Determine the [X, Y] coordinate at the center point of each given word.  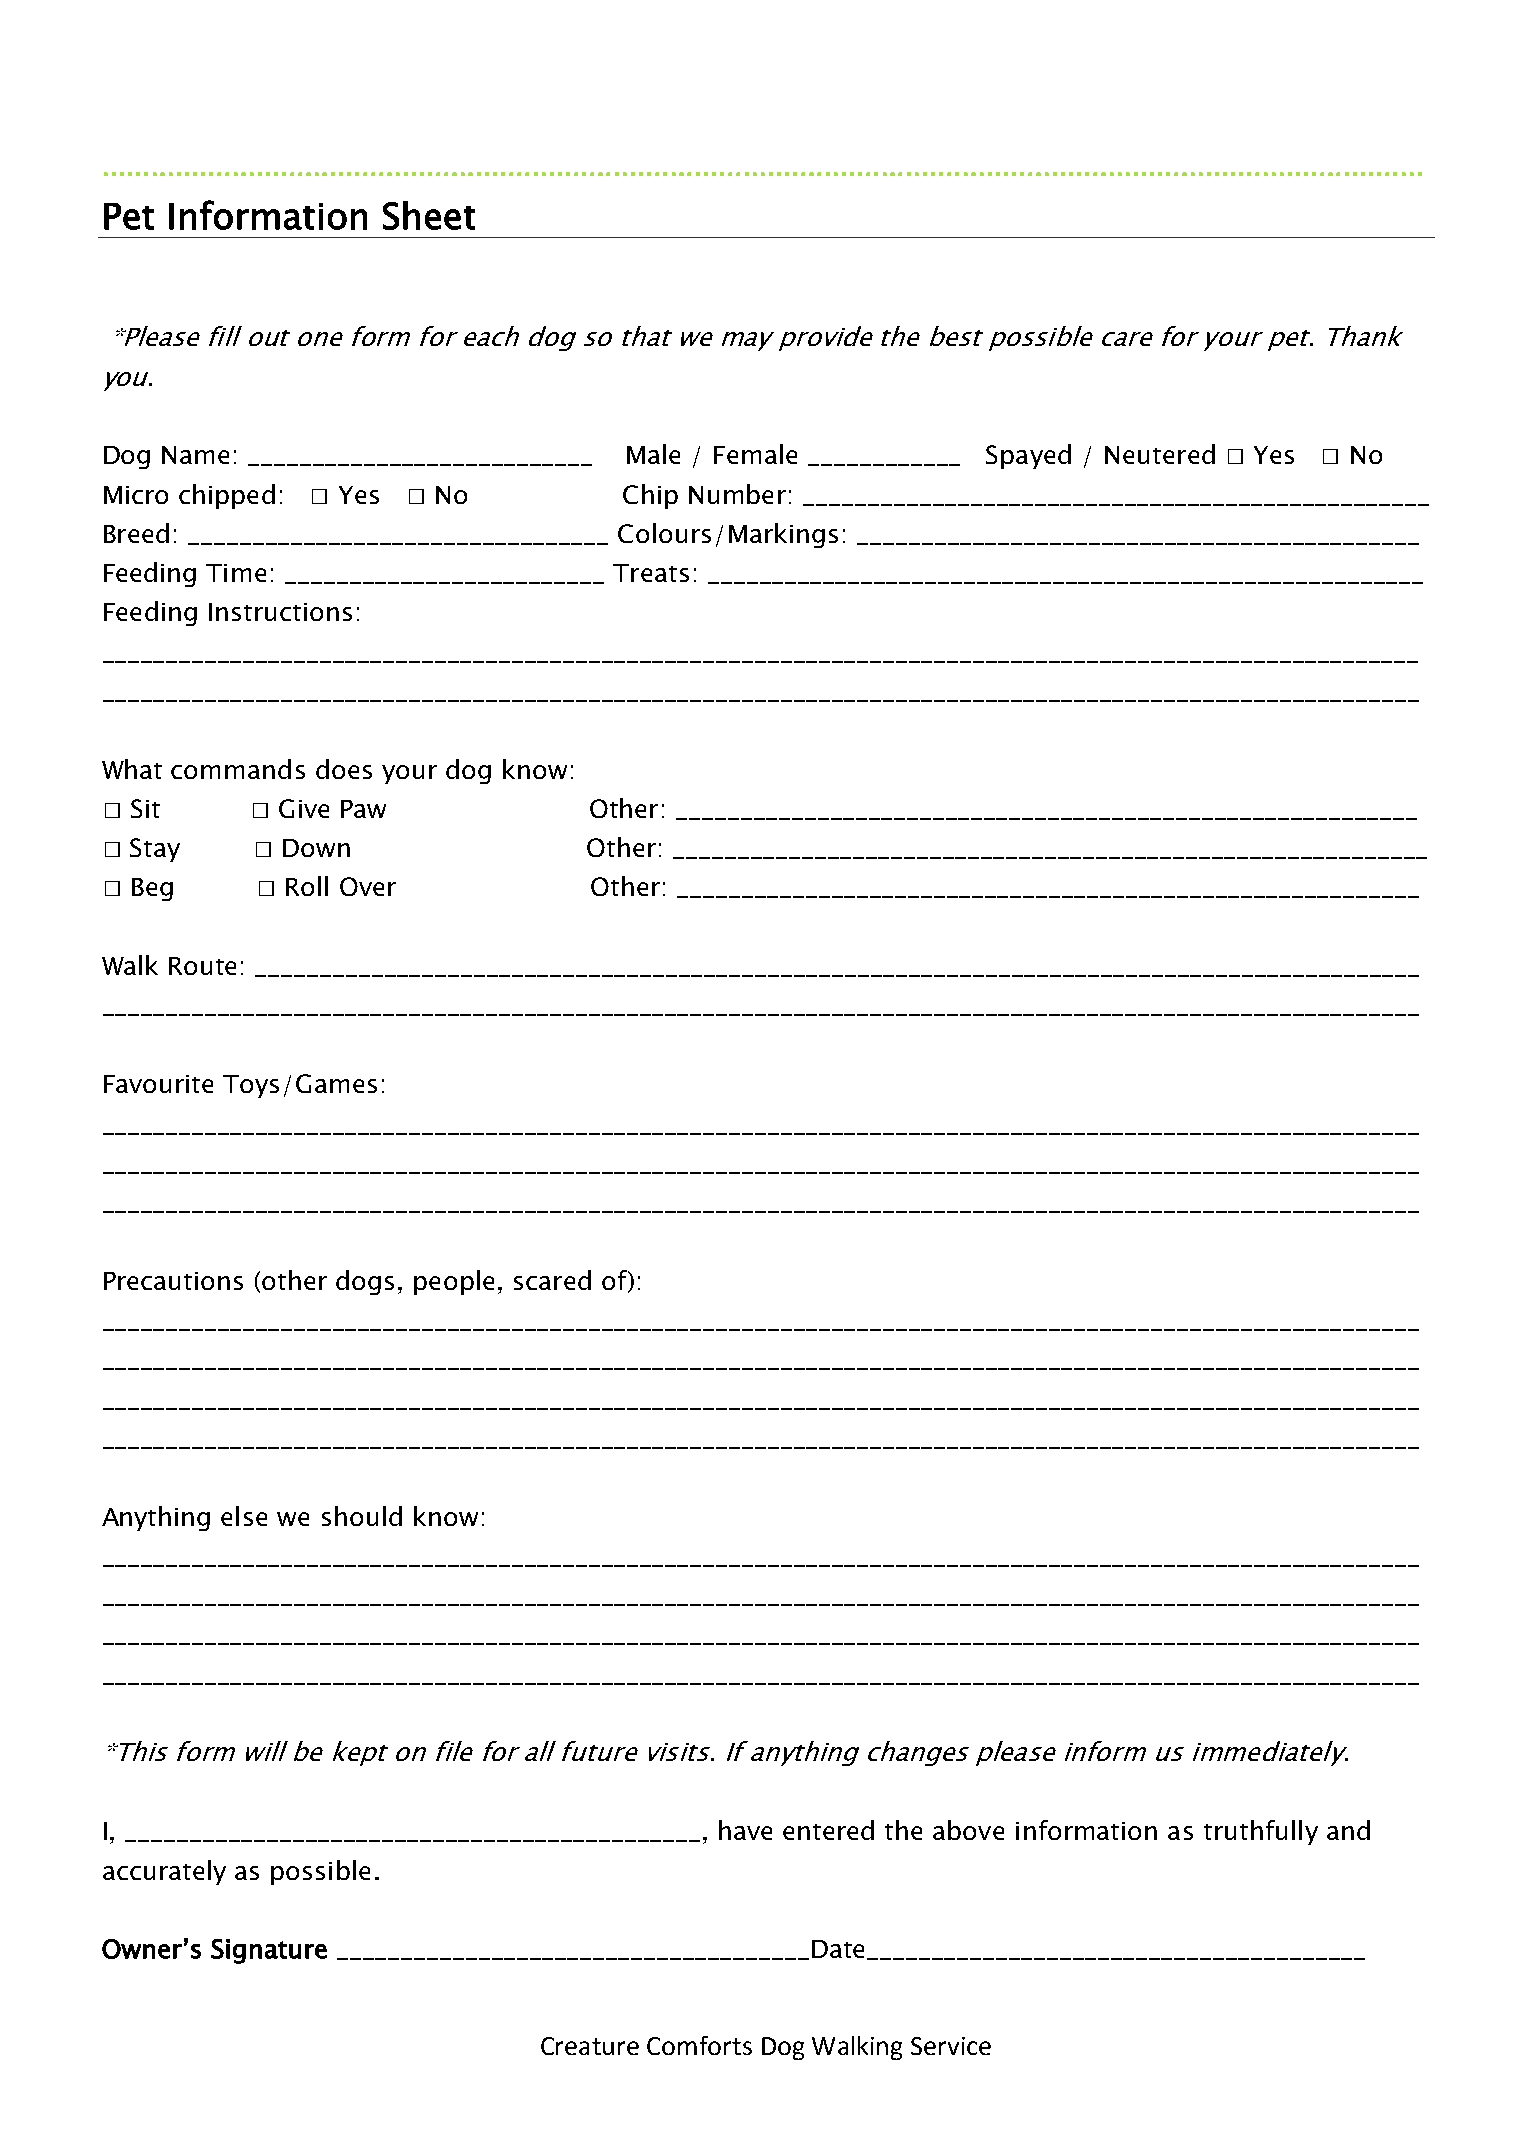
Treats [651, 573]
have [745, 1830]
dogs [365, 1282]
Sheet [429, 215]
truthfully [1261, 1832]
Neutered [1160, 454]
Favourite [158, 1084]
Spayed [1028, 456]
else [244, 1516]
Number [737, 494]
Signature [269, 1951]
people [454, 1282]
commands [238, 769]
